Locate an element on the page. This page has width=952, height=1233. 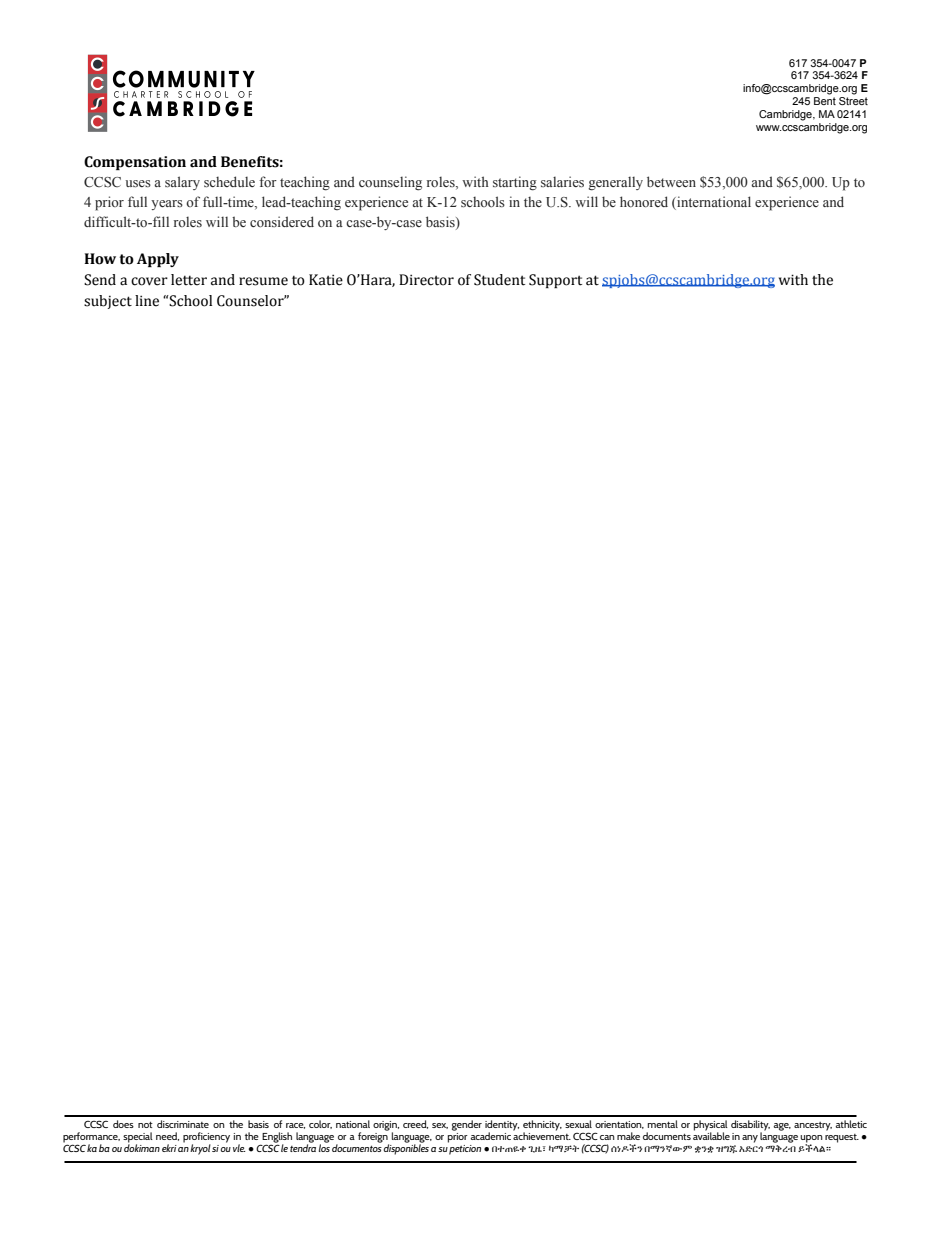
starting is located at coordinates (515, 183).
